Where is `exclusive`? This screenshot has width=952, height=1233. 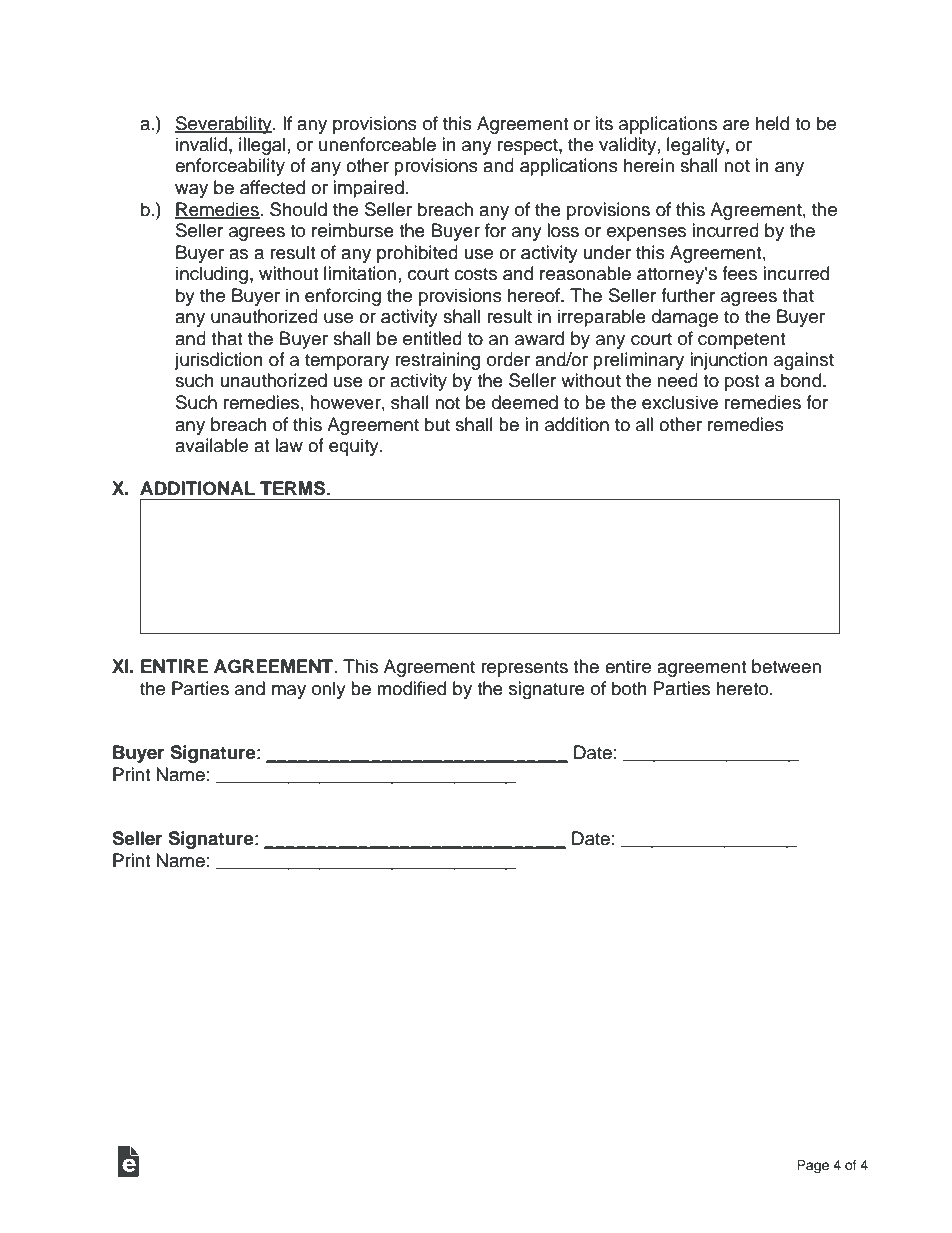 exclusive is located at coordinates (680, 402).
